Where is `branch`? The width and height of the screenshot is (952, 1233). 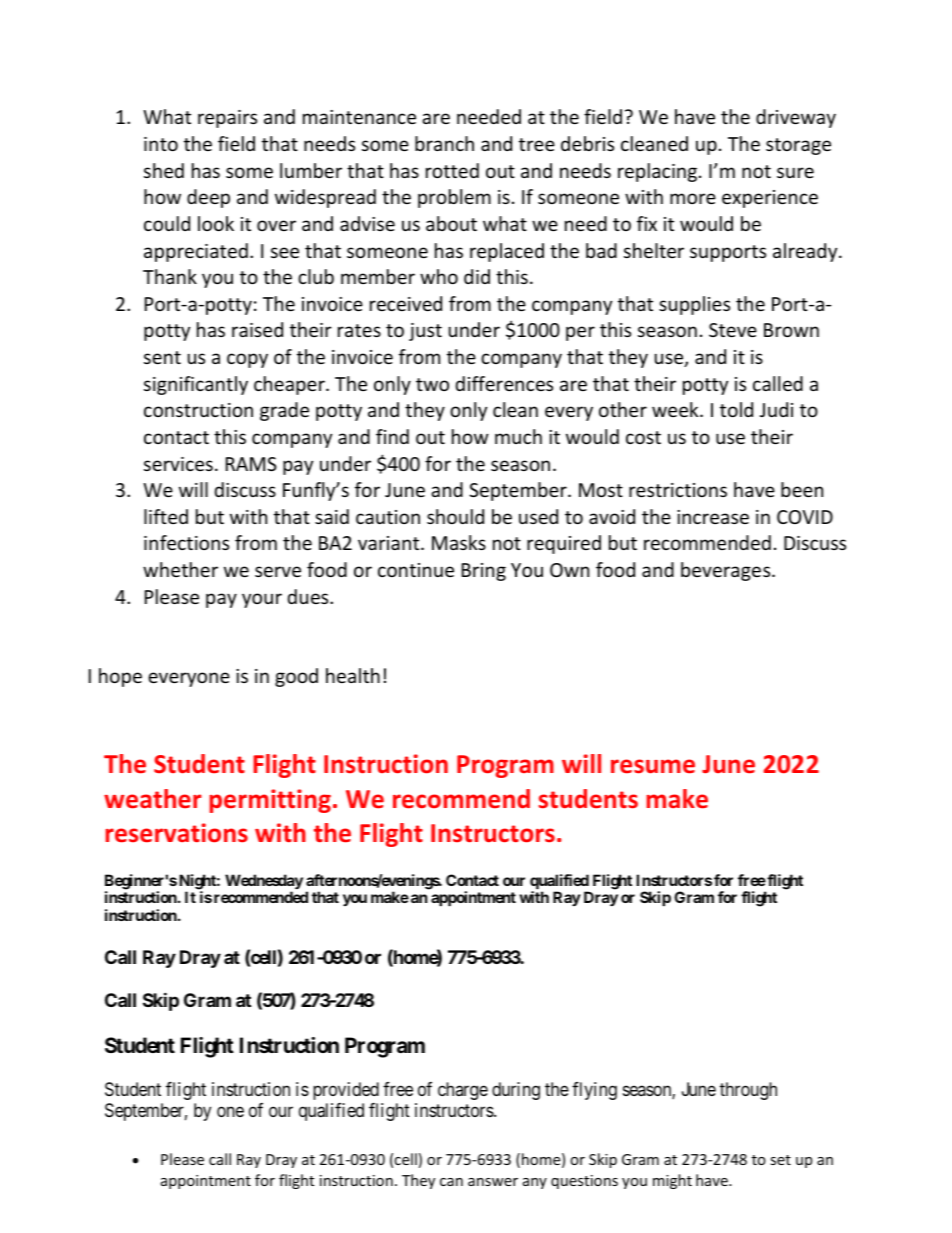 branch is located at coordinates (444, 143).
